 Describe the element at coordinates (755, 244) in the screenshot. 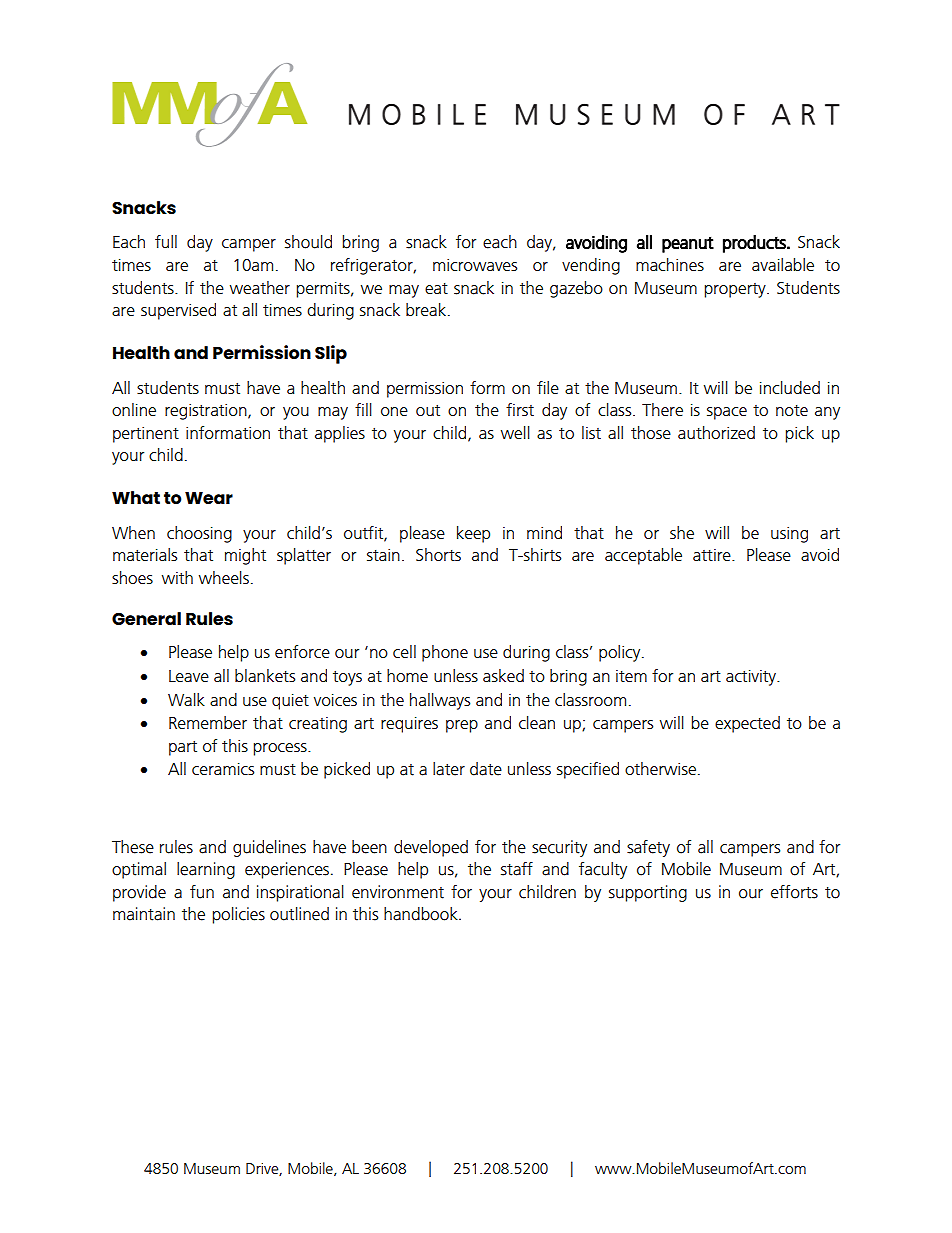

I see `products` at that location.
